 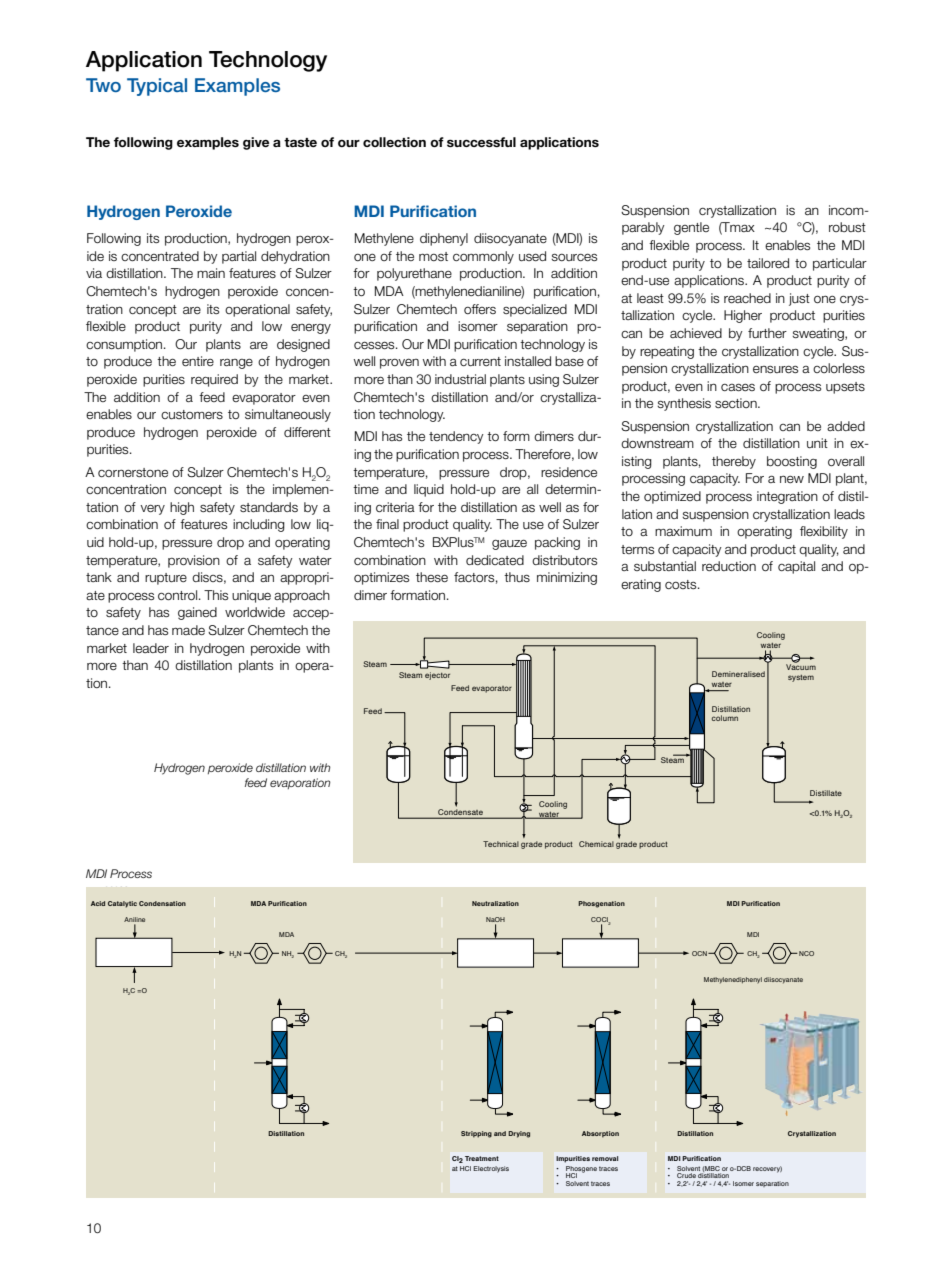 I want to click on Typical, so click(x=157, y=87).
